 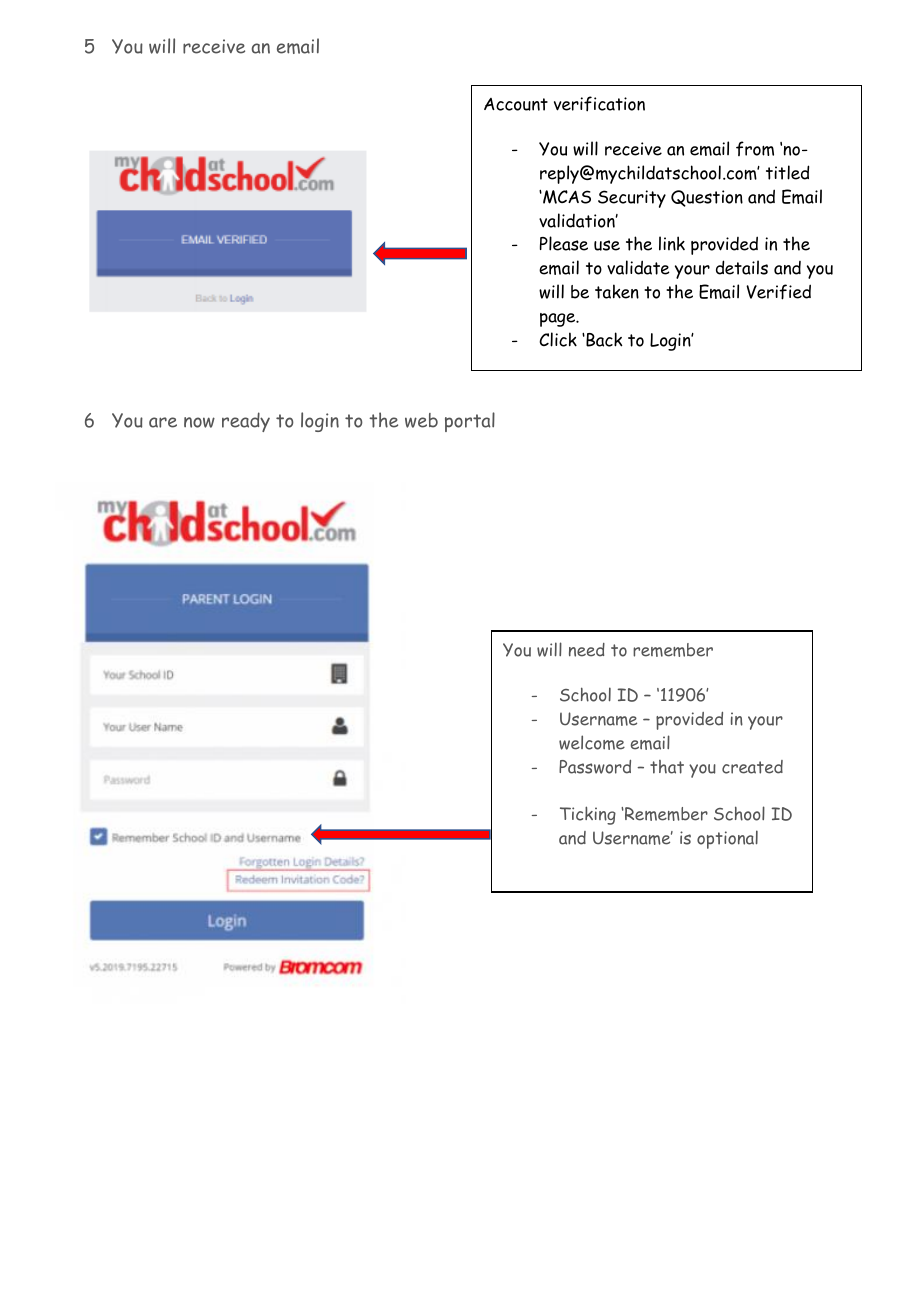 I want to click on Back, so click(x=603, y=339).
